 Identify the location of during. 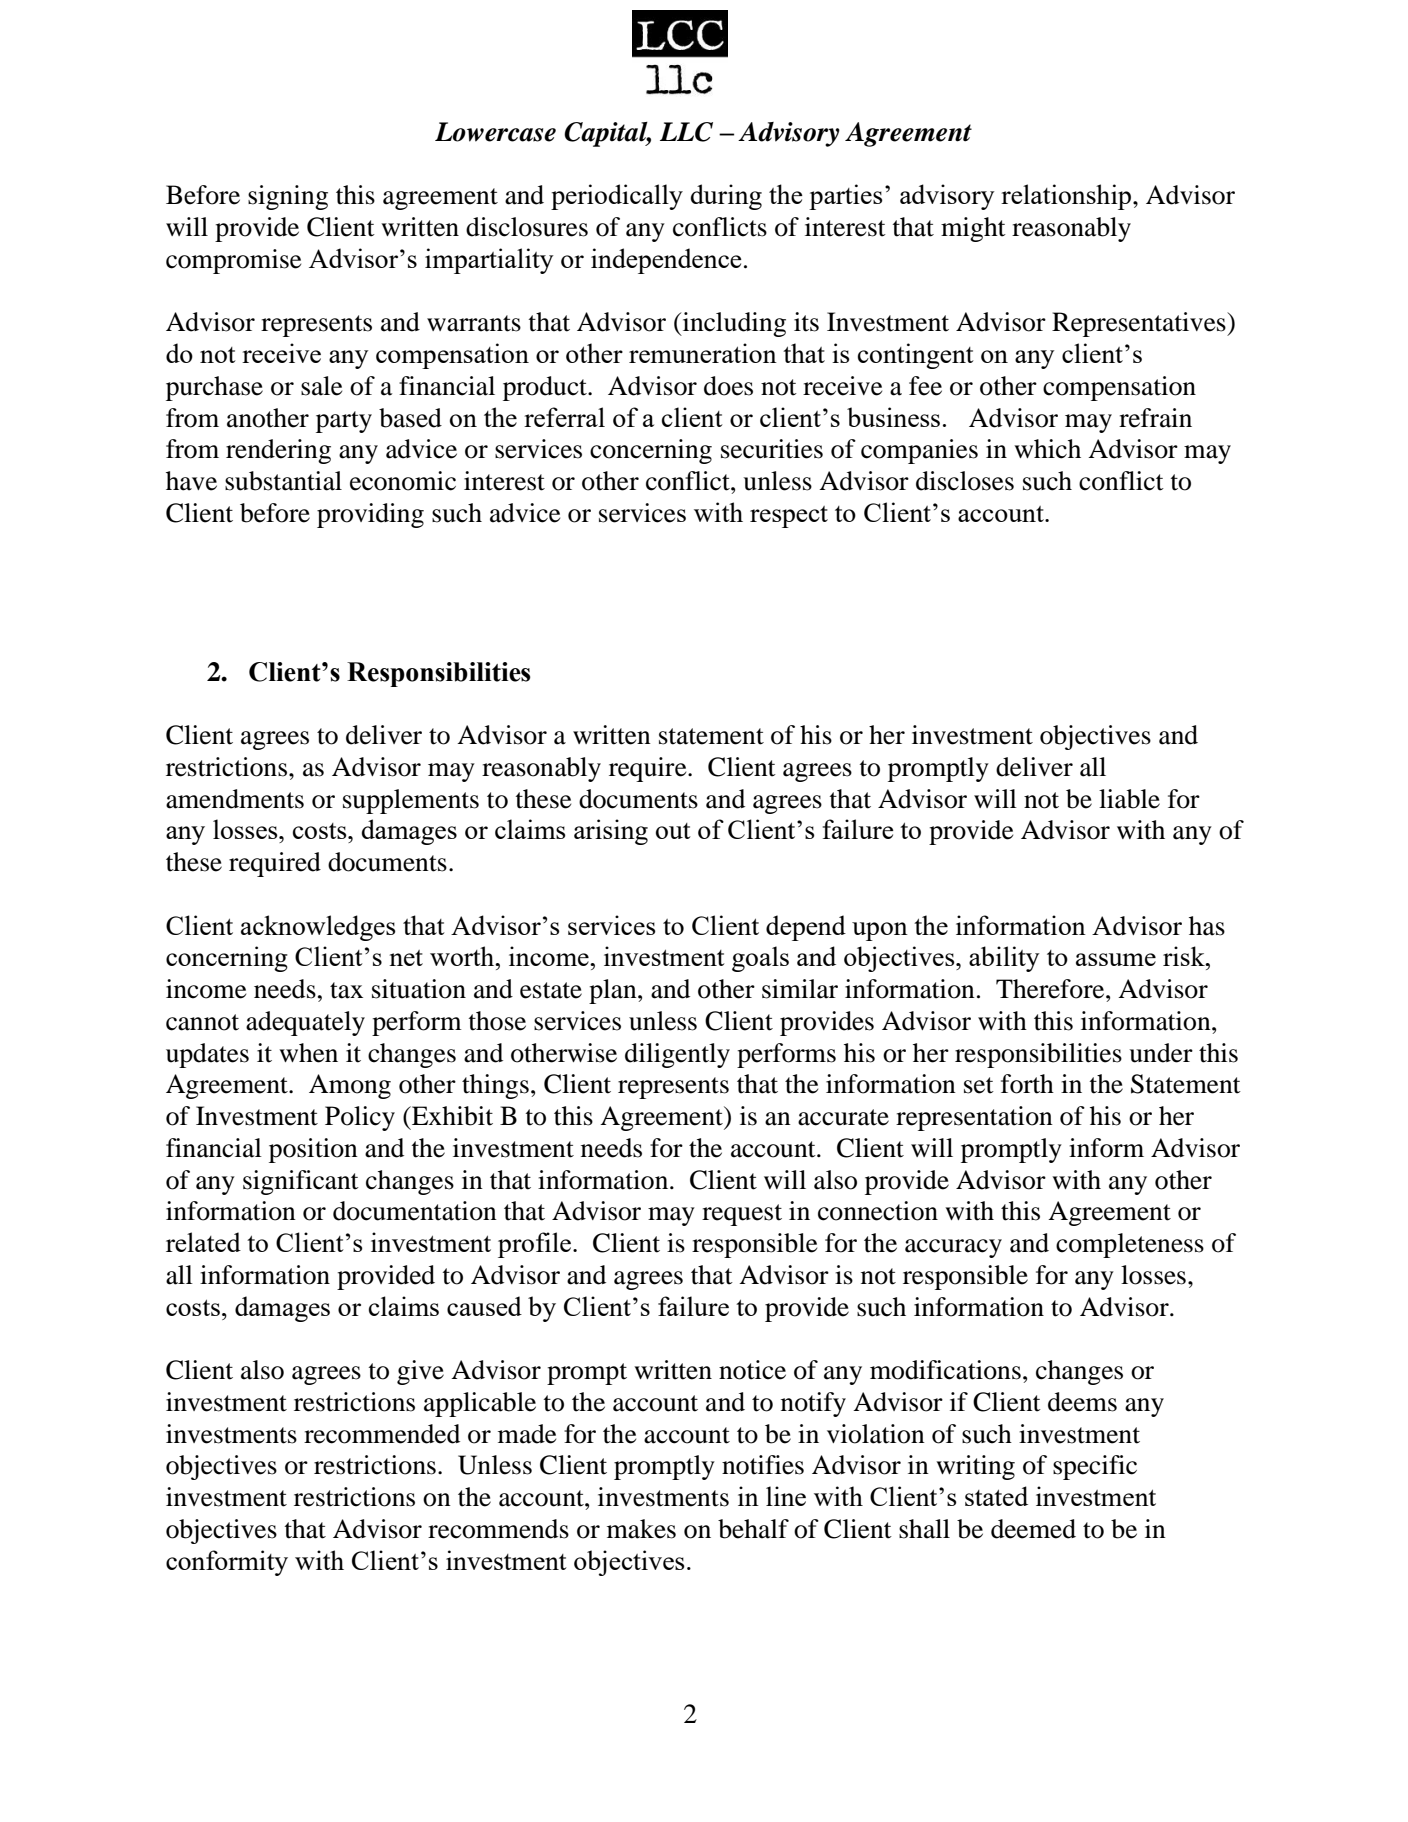
(726, 197).
